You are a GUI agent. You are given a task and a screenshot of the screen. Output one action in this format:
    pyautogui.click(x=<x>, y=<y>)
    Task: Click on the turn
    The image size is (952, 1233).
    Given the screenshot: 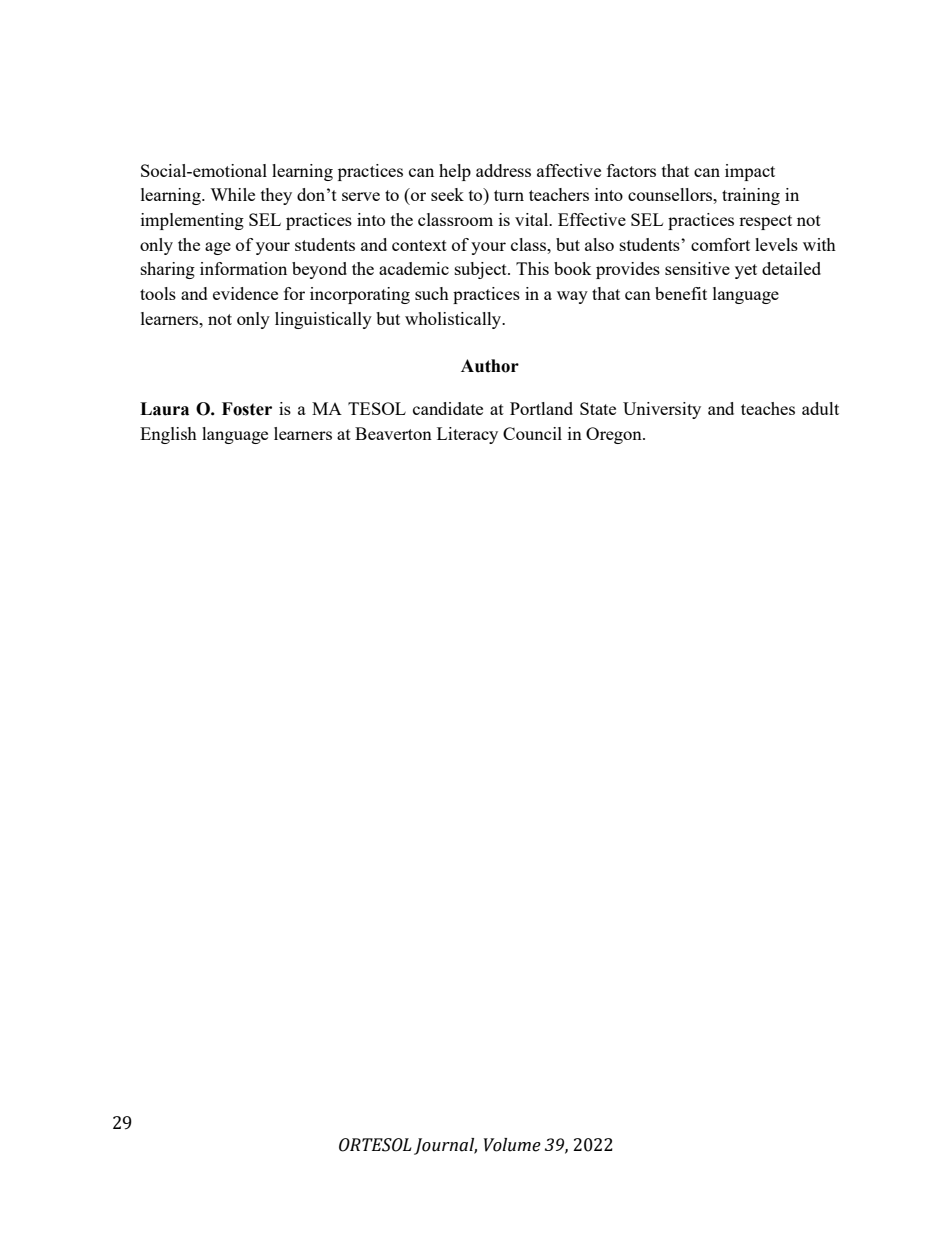 What is the action you would take?
    pyautogui.click(x=509, y=195)
